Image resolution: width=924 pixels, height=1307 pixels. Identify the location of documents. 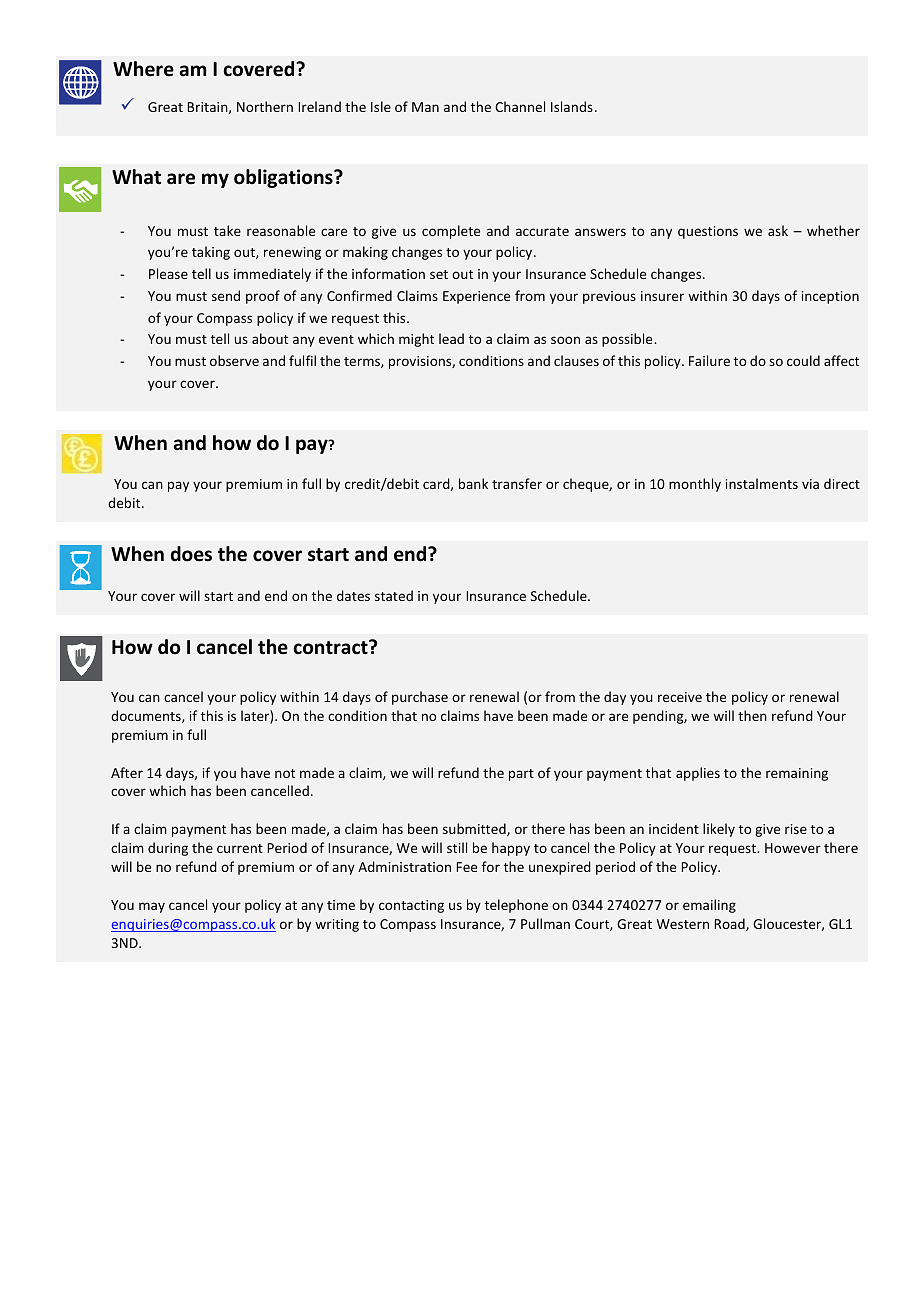
(147, 716).
